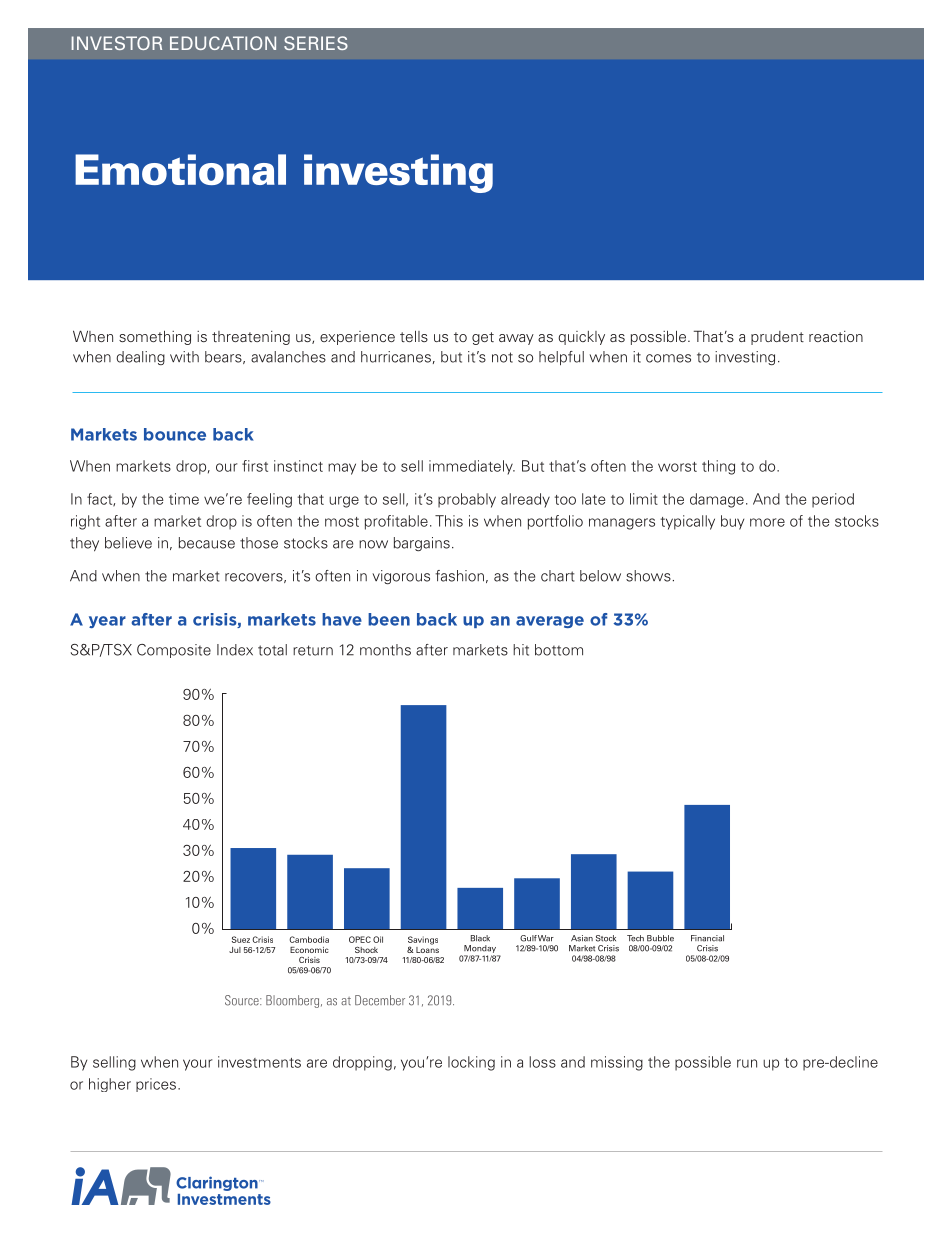  What do you see at coordinates (483, 338) in the screenshot?
I see `get` at bounding box center [483, 338].
